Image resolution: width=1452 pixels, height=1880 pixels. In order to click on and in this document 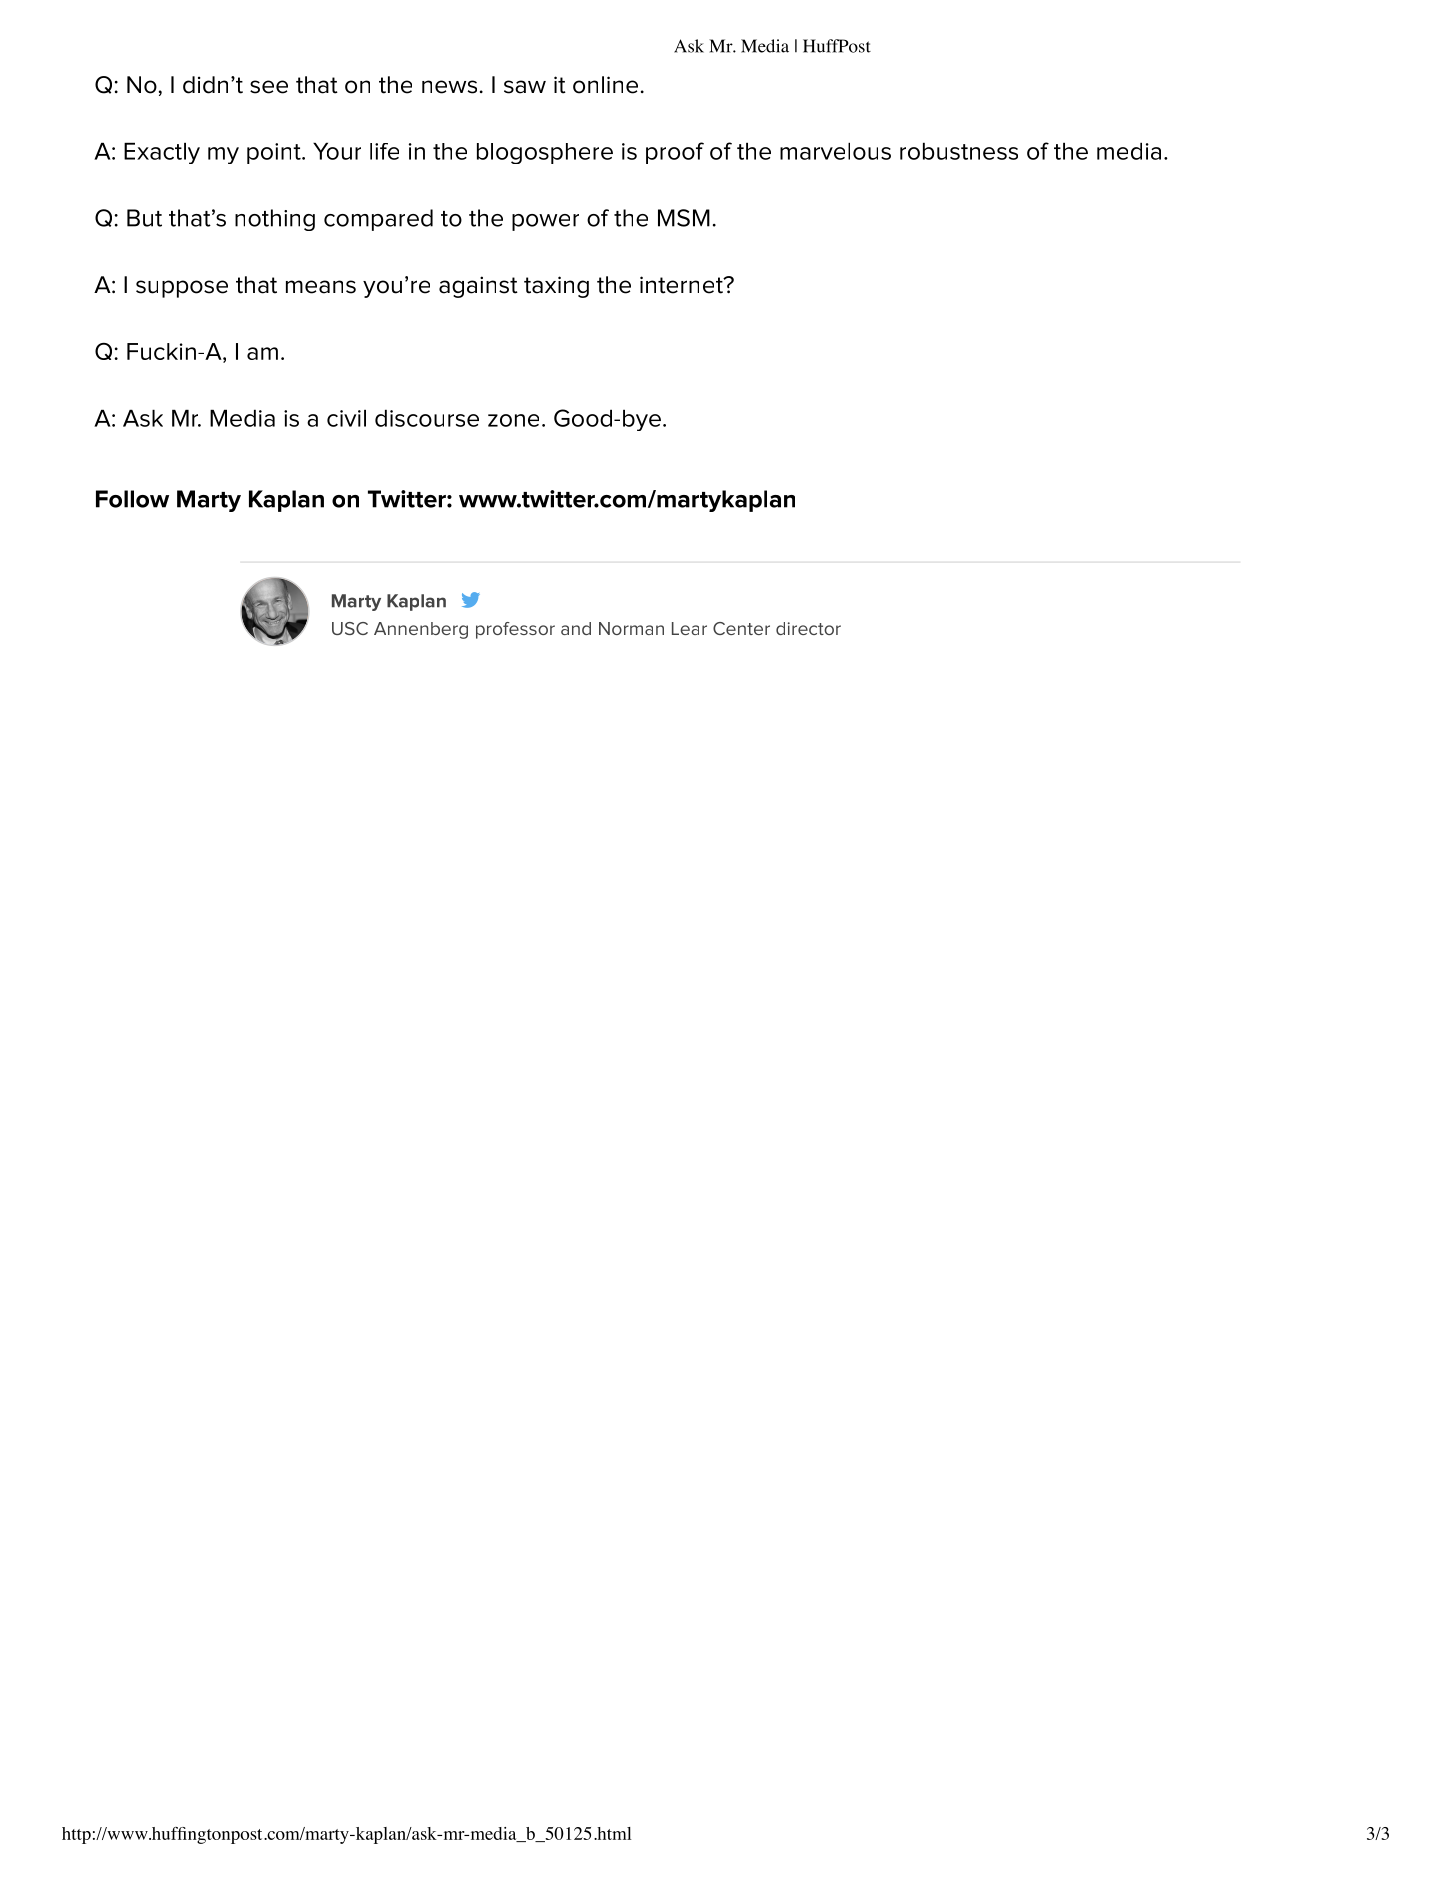, I will do `click(576, 628)`.
